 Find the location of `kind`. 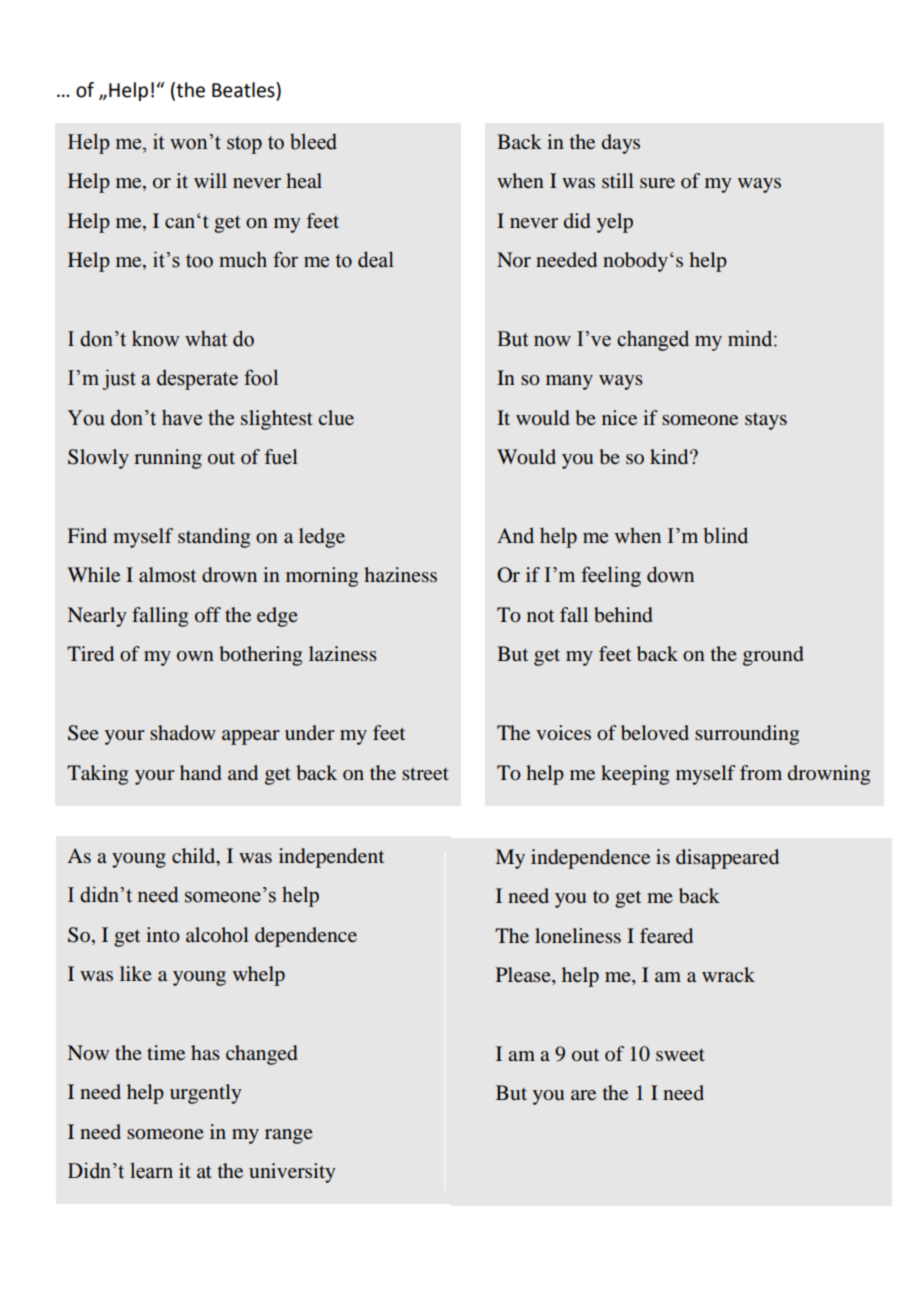

kind is located at coordinates (670, 456).
